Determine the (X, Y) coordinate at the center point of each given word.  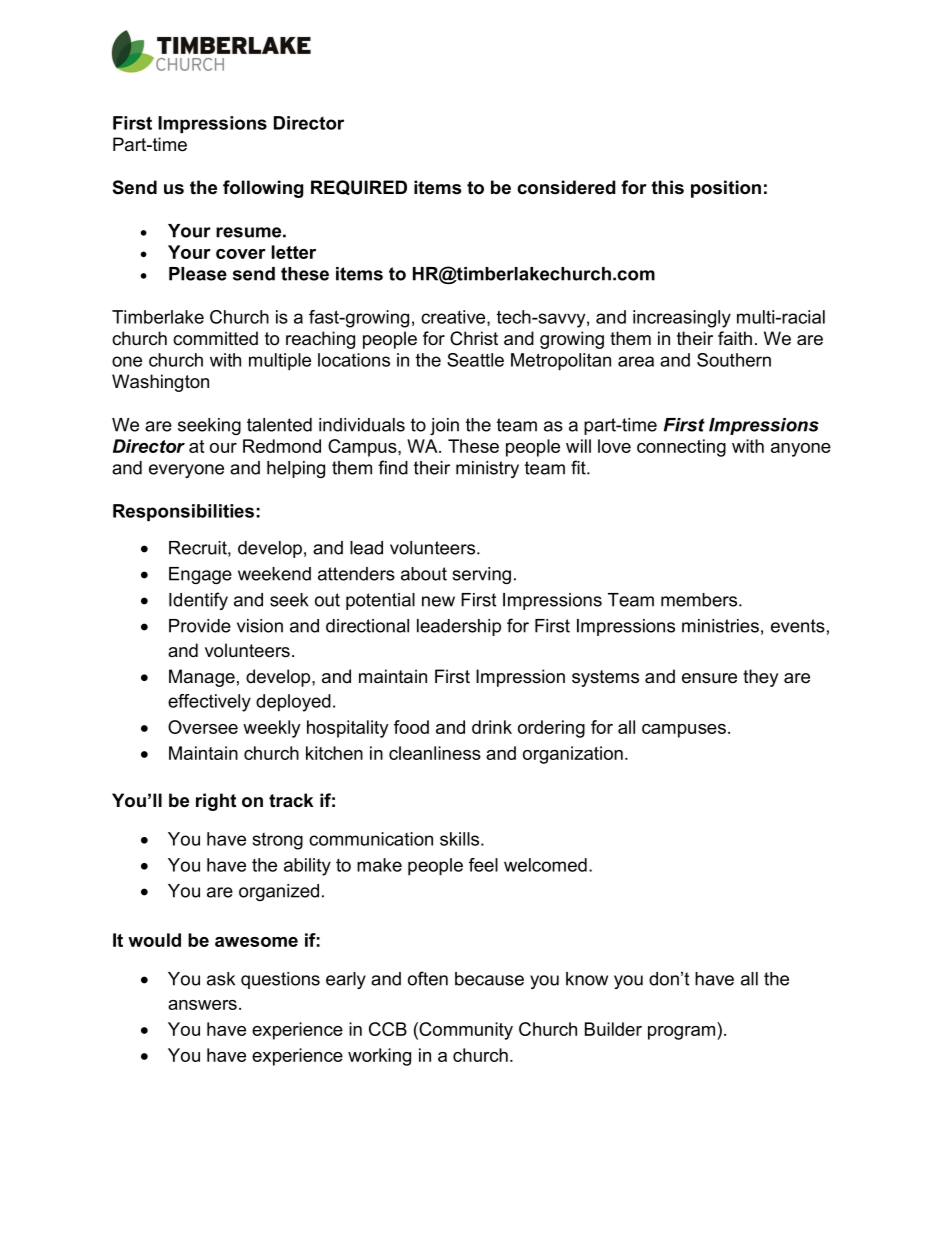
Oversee (203, 727)
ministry (487, 469)
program (683, 1033)
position (726, 189)
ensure (709, 678)
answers (202, 1005)
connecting (681, 448)
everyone (186, 471)
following (263, 189)
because (489, 979)
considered (566, 187)
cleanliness (435, 753)
